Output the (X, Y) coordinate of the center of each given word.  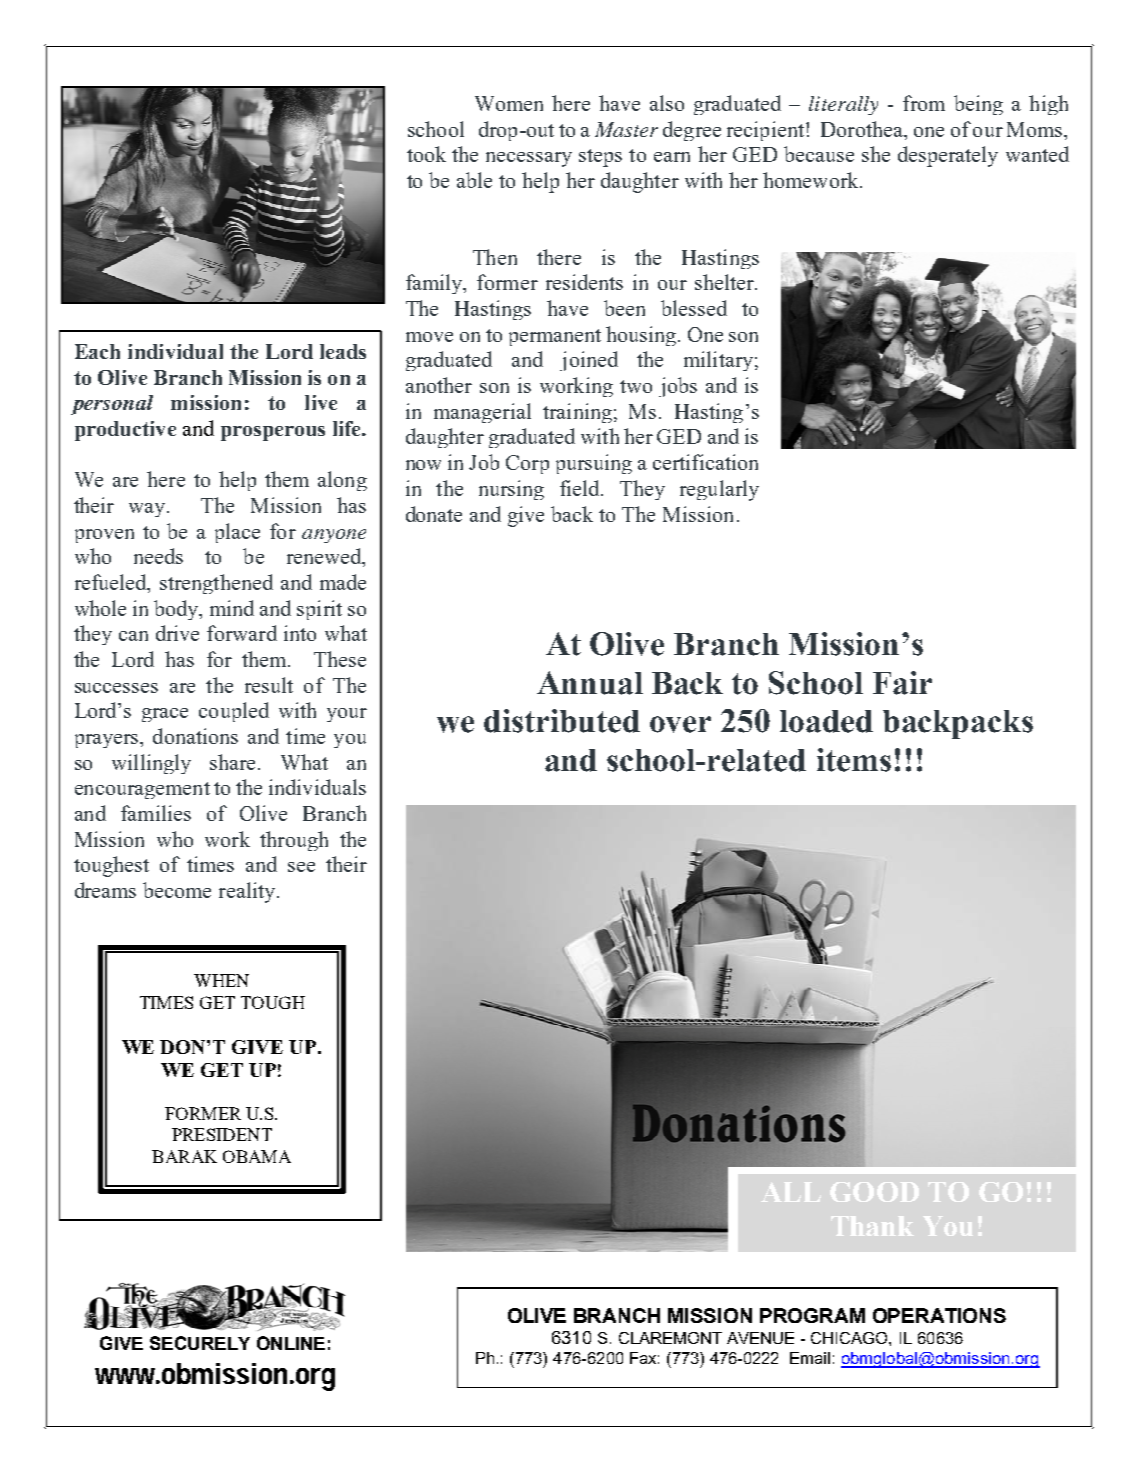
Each (97, 351)
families (156, 813)
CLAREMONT (670, 1338)
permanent (555, 337)
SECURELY (200, 1343)
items (854, 760)
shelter (725, 282)
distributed (562, 721)
